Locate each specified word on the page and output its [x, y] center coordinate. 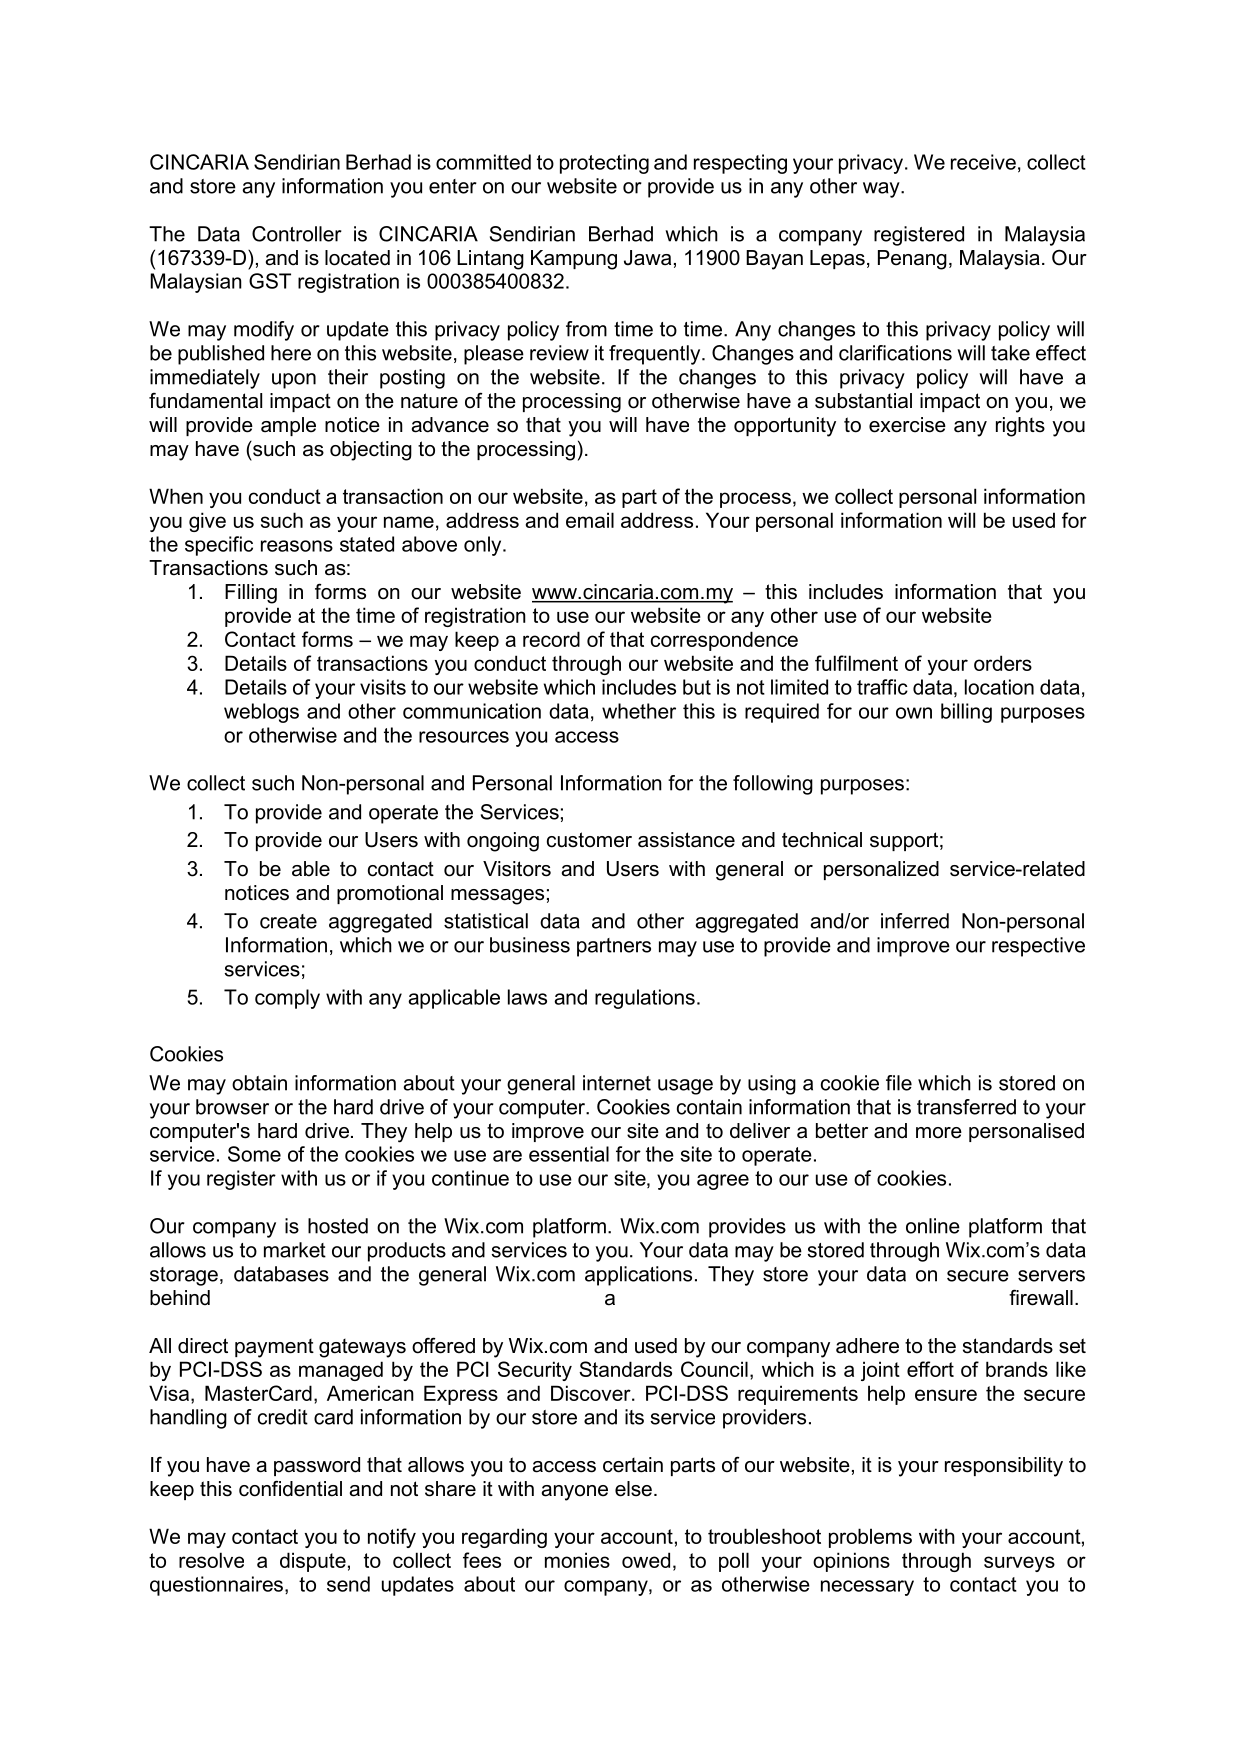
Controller [297, 234]
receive [983, 162]
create [288, 921]
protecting [604, 164]
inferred [915, 921]
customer [589, 840]
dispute [313, 1562]
